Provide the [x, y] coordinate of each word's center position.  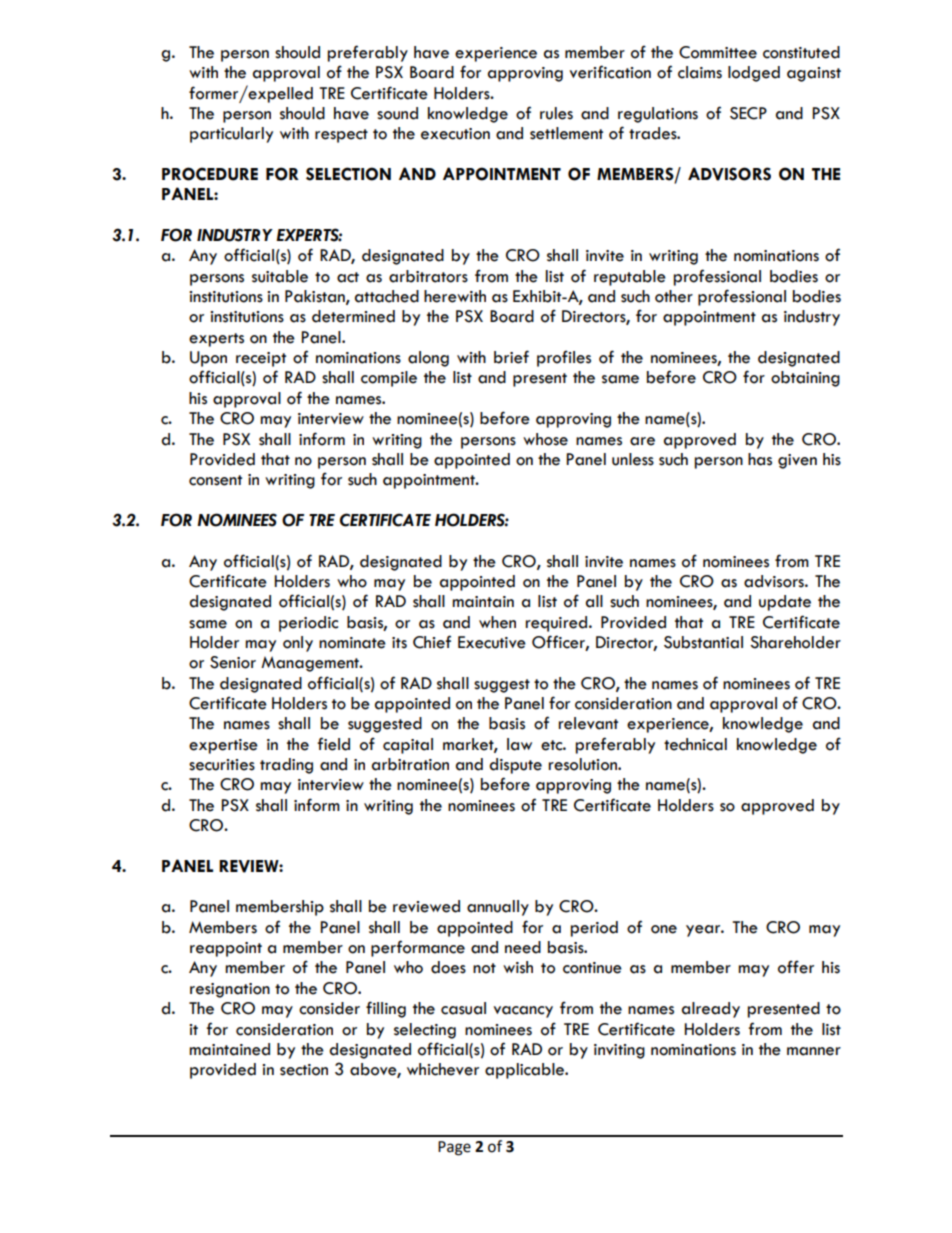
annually [498, 908]
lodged [754, 74]
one [664, 929]
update [785, 603]
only [298, 644]
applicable [526, 1071]
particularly [231, 135]
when [497, 622]
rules [556, 113]
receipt [261, 359]
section [304, 1070]
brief [511, 357]
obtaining [805, 379]
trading [286, 766]
